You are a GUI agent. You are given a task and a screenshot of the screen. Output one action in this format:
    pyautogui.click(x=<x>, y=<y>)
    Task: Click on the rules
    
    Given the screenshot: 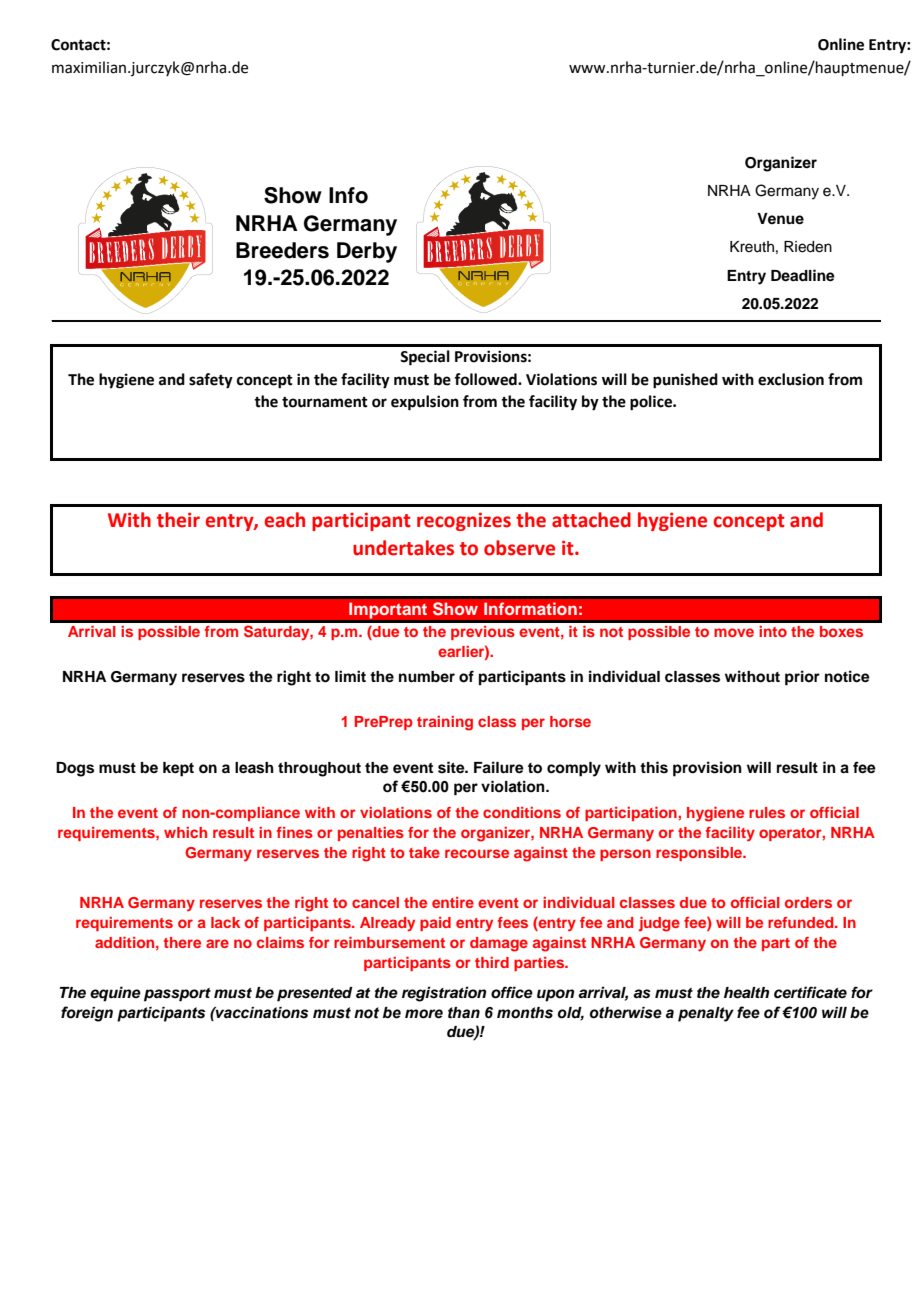 What is the action you would take?
    pyautogui.click(x=767, y=812)
